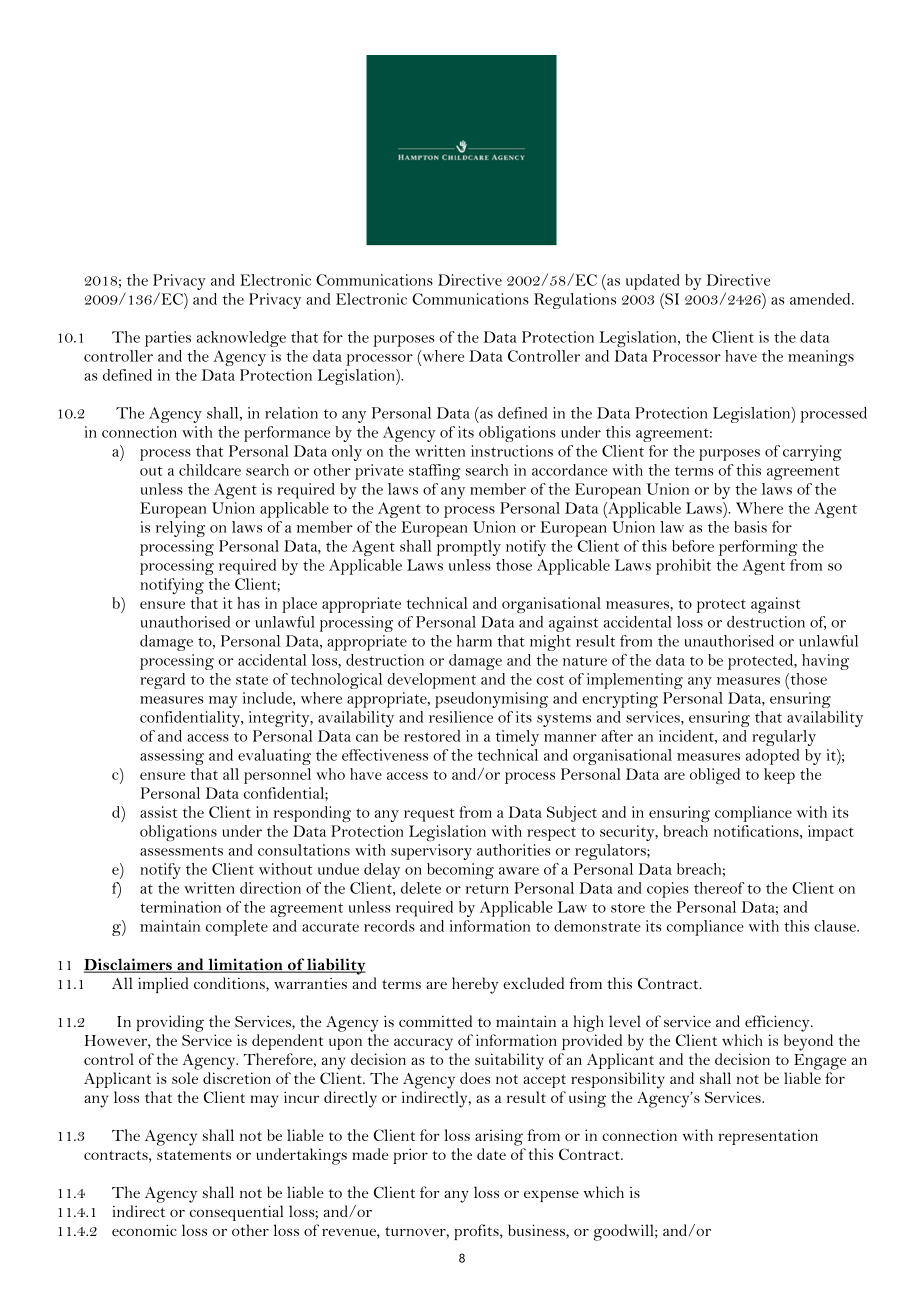  I want to click on consequential, so click(236, 1213).
